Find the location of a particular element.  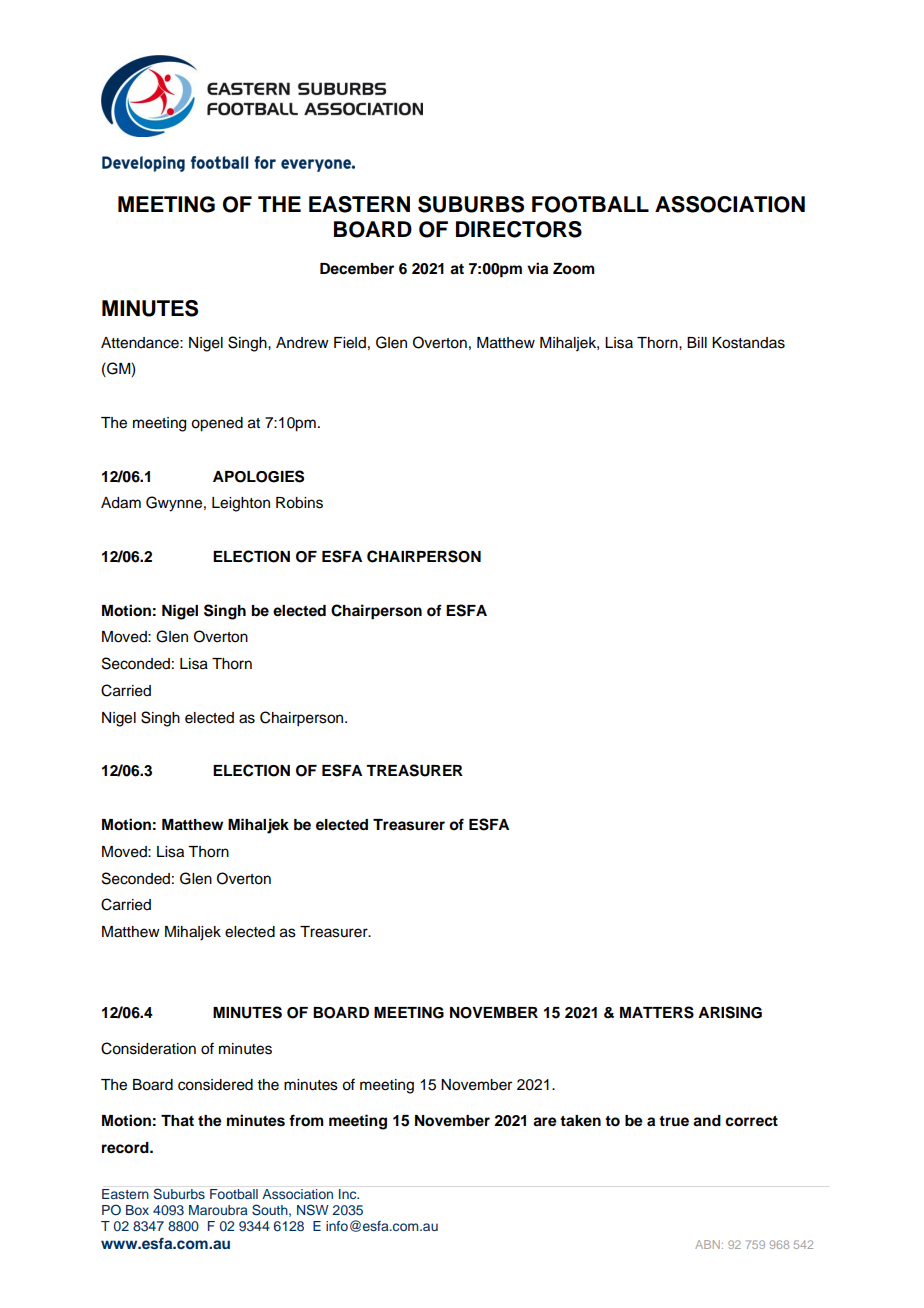

APOLOGIES is located at coordinates (258, 476).
